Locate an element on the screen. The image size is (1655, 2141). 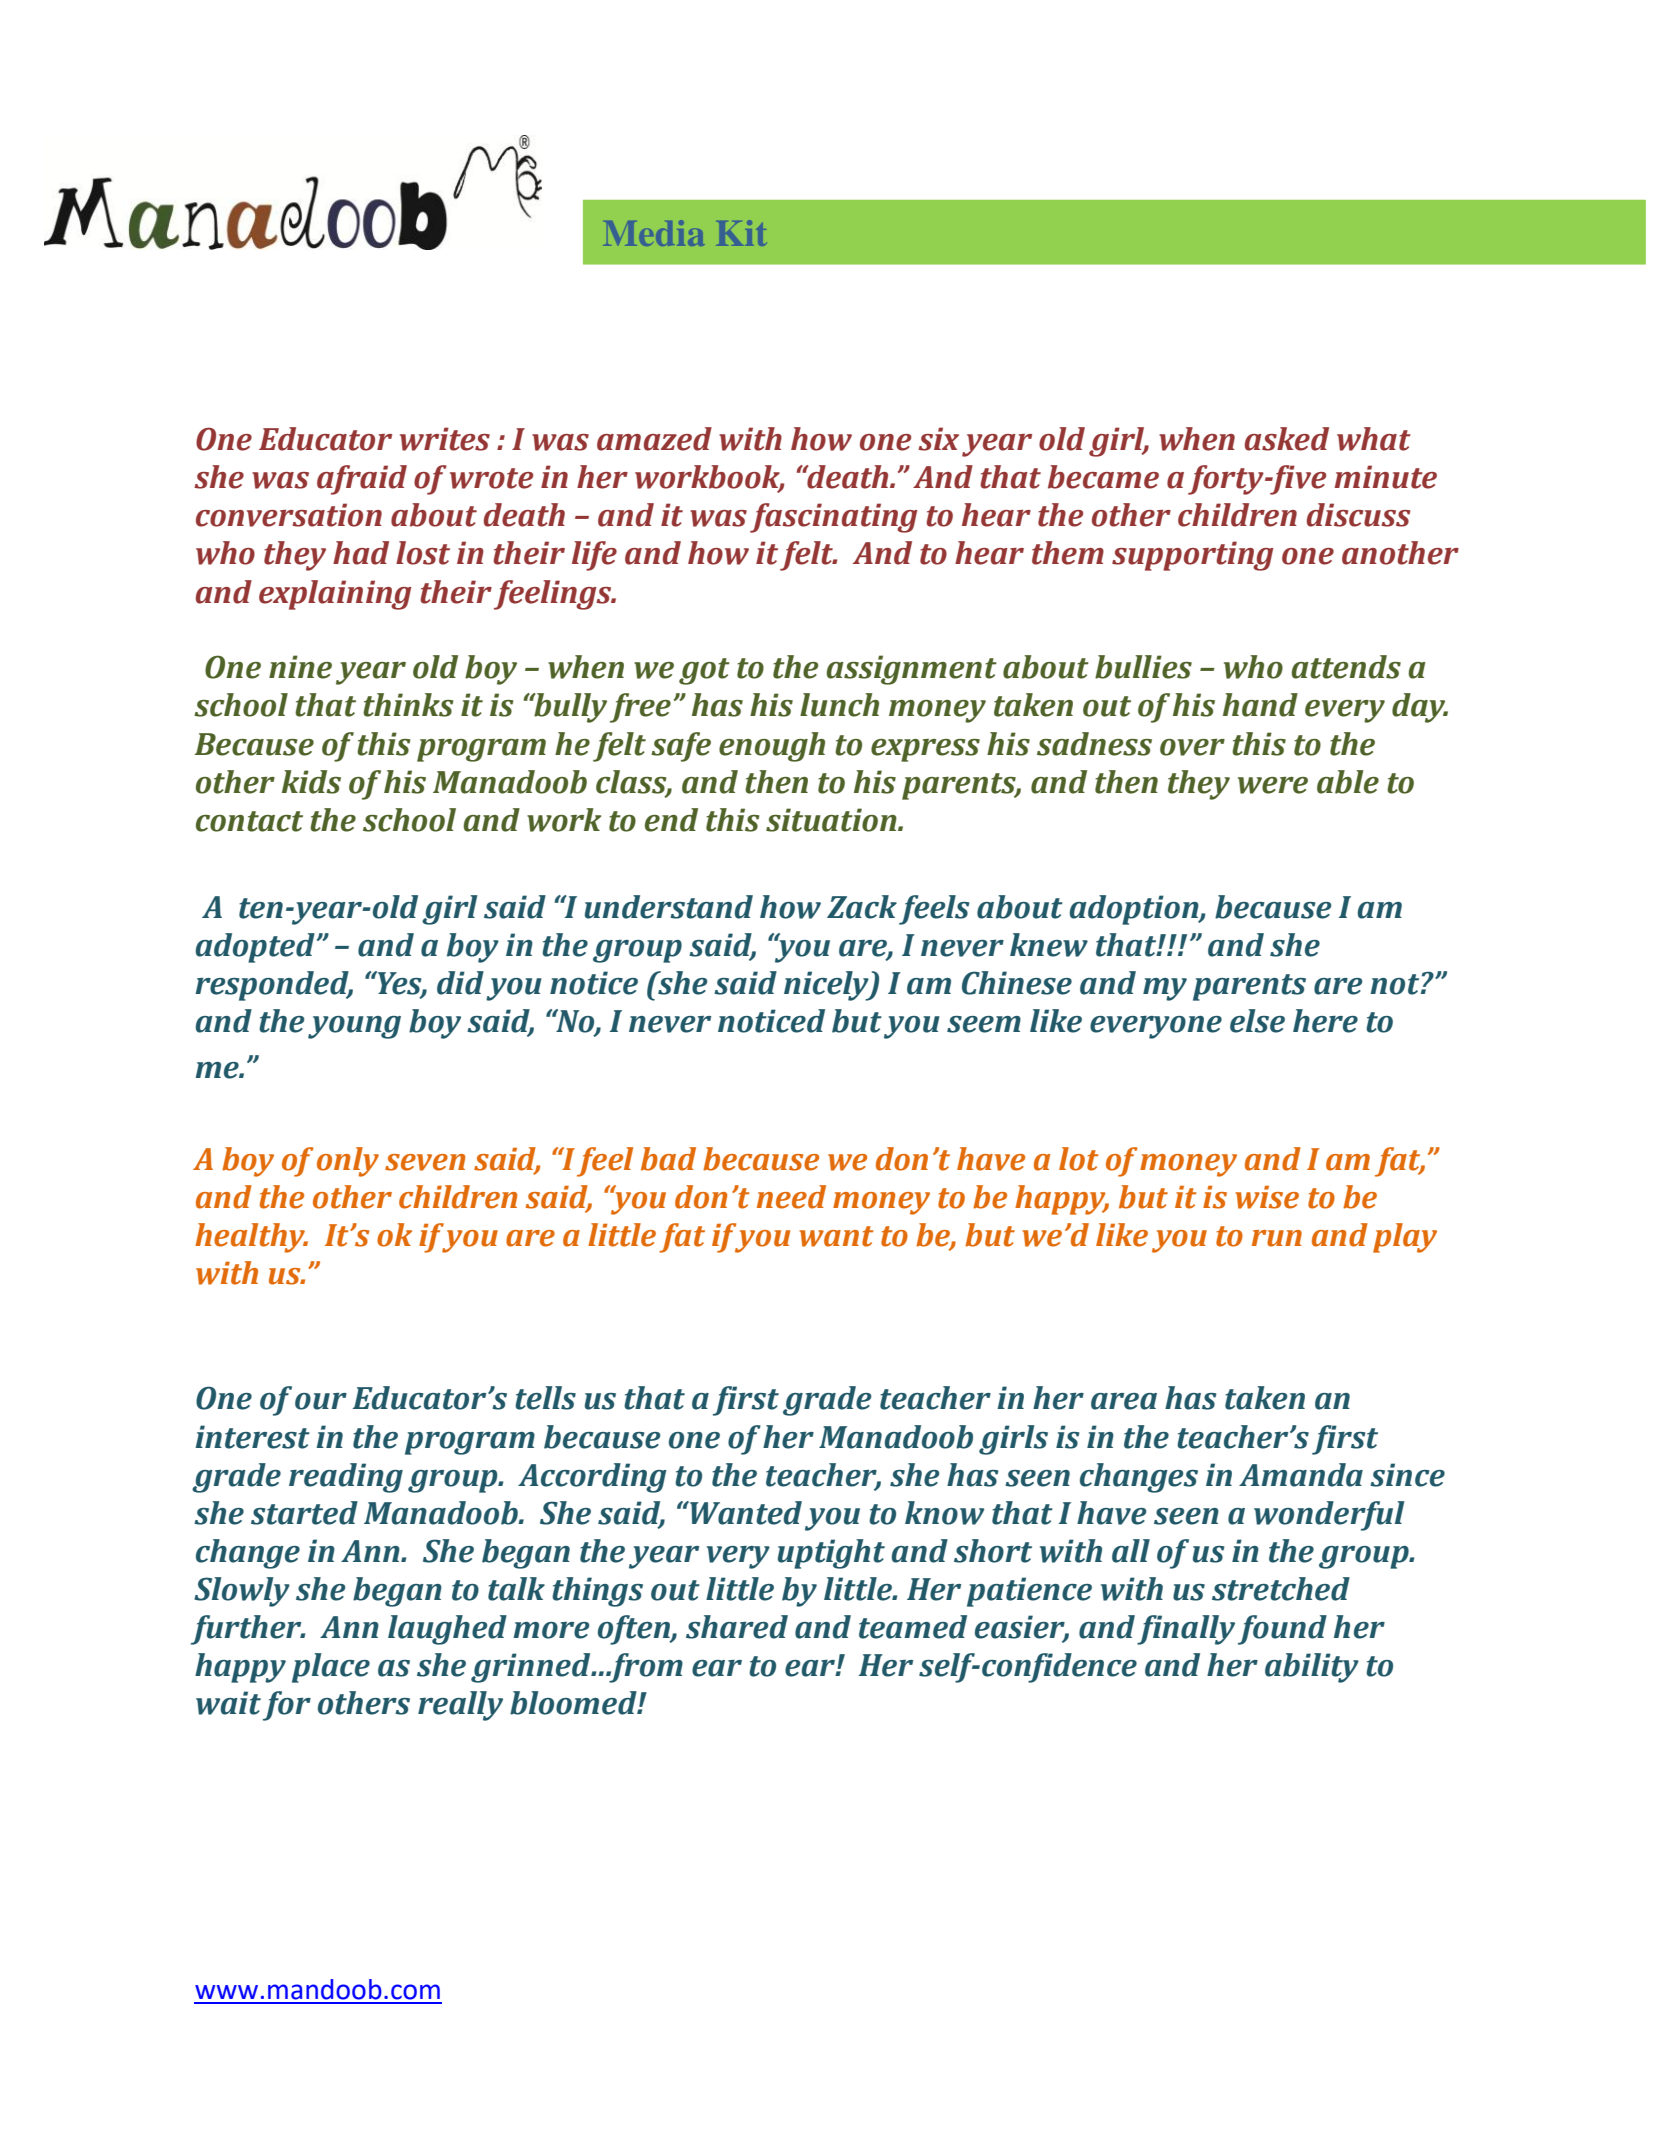
hand is located at coordinates (1260, 705).
